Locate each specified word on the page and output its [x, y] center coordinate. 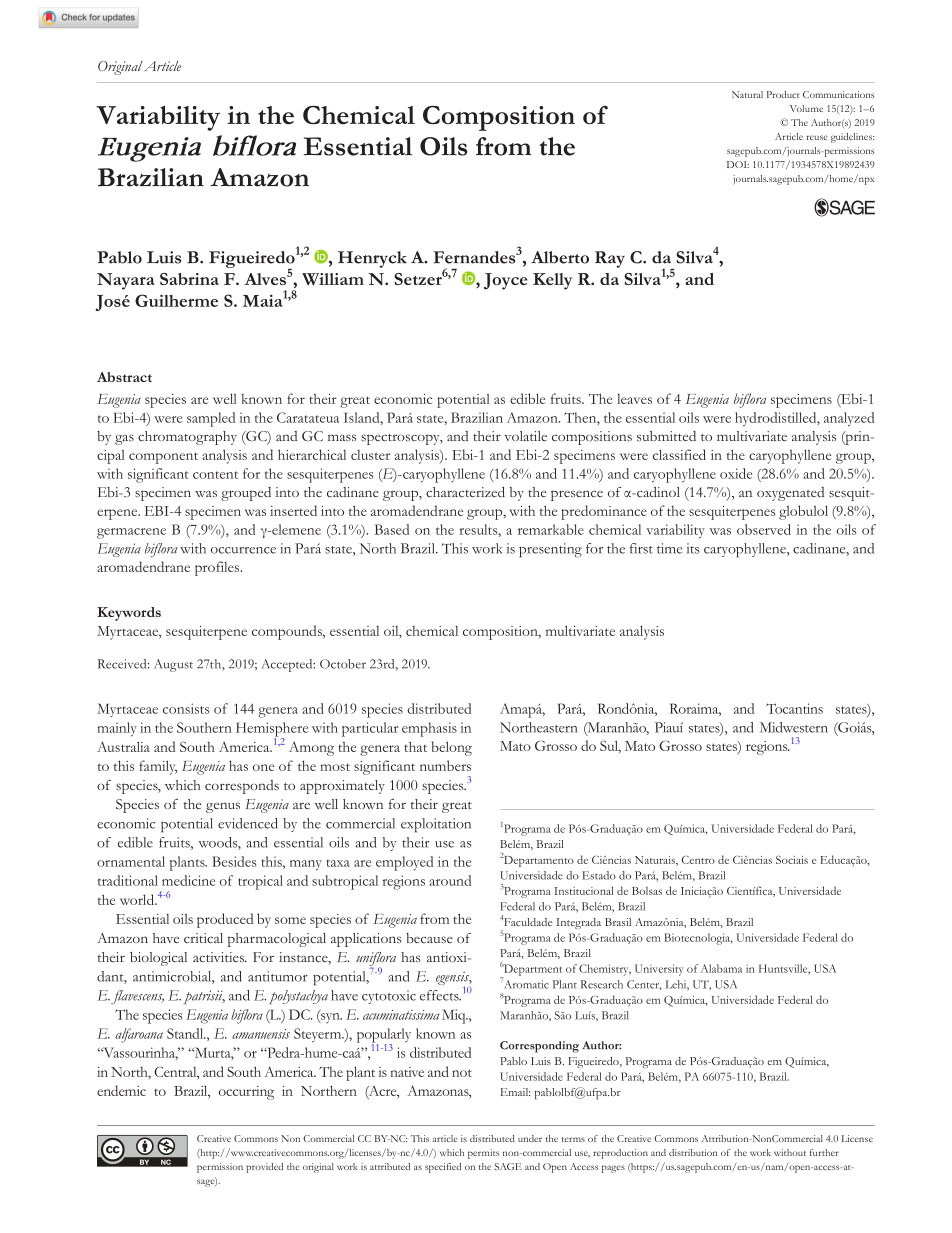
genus [223, 807]
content [215, 475]
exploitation [436, 825]
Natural [747, 94]
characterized [465, 492]
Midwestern [794, 727]
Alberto [560, 257]
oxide [736, 473]
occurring [246, 1093]
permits [483, 1154]
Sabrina [189, 279]
